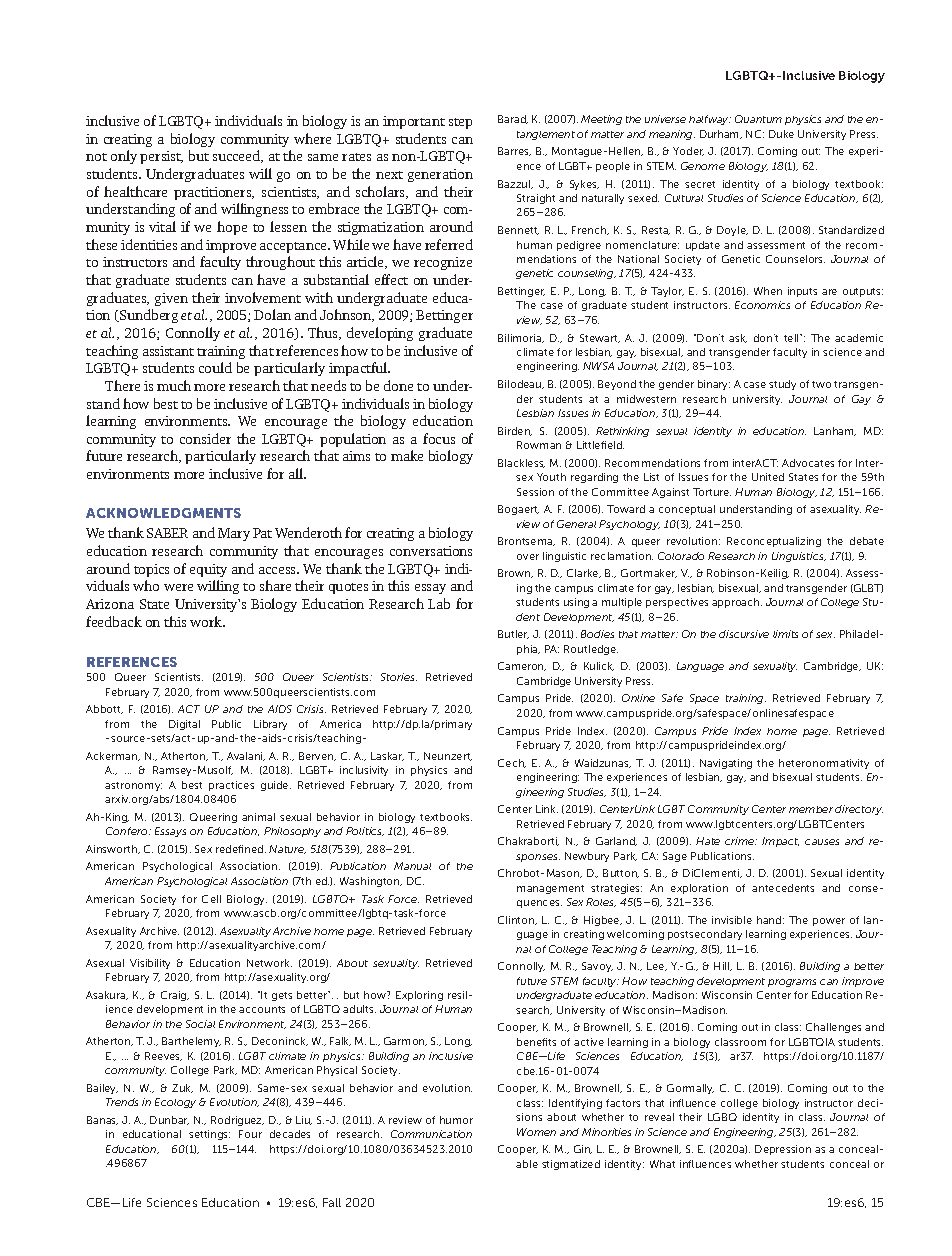 Image resolution: width=952 pixels, height=1256 pixels. Describe the element at coordinates (781, 134) in the screenshot. I see `Duke` at that location.
